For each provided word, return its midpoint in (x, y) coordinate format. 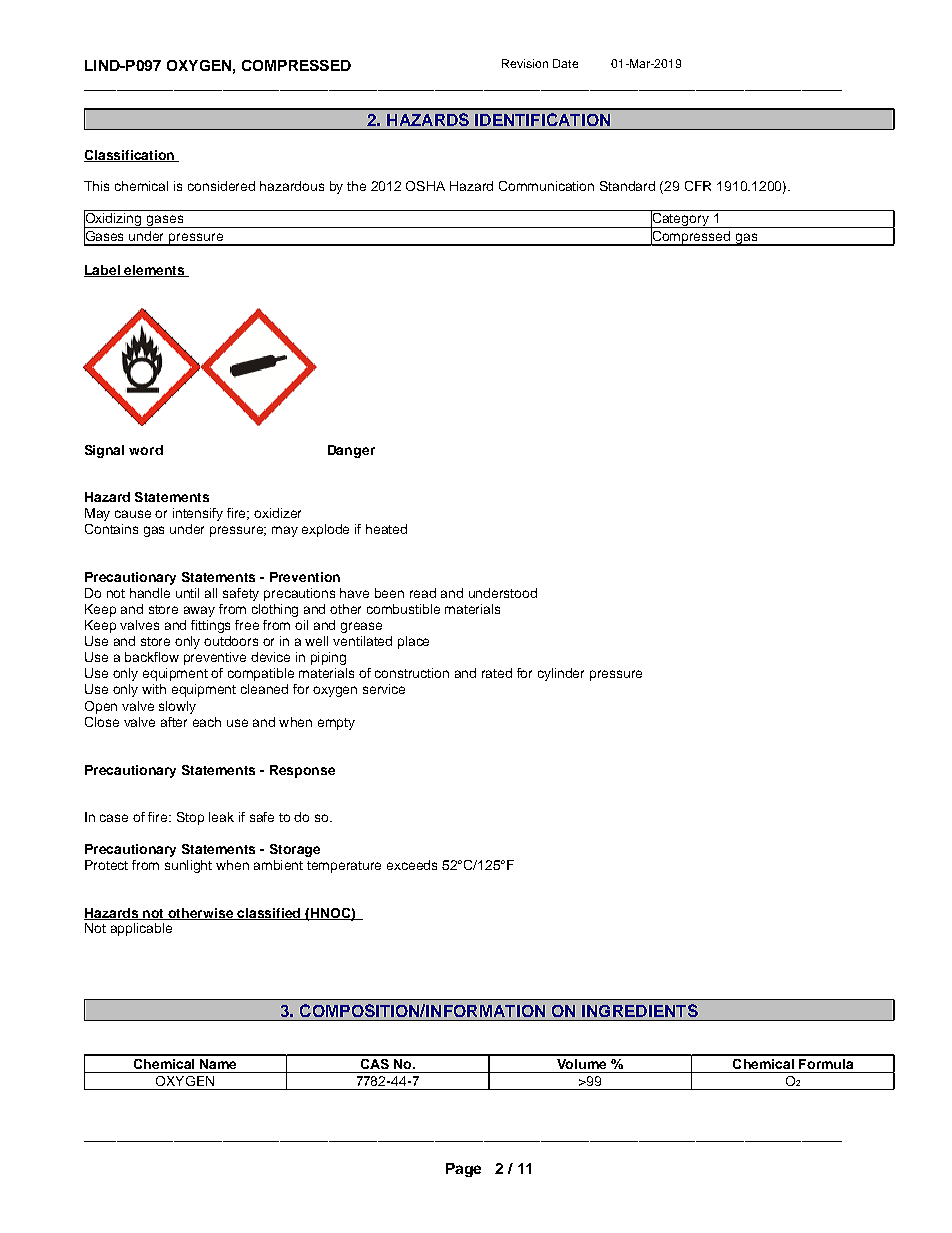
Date (565, 63)
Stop (190, 818)
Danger (351, 451)
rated (497, 673)
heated (386, 529)
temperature (344, 867)
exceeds (412, 865)
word (146, 450)
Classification (130, 156)
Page (463, 1170)
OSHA (425, 186)
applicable (141, 929)
